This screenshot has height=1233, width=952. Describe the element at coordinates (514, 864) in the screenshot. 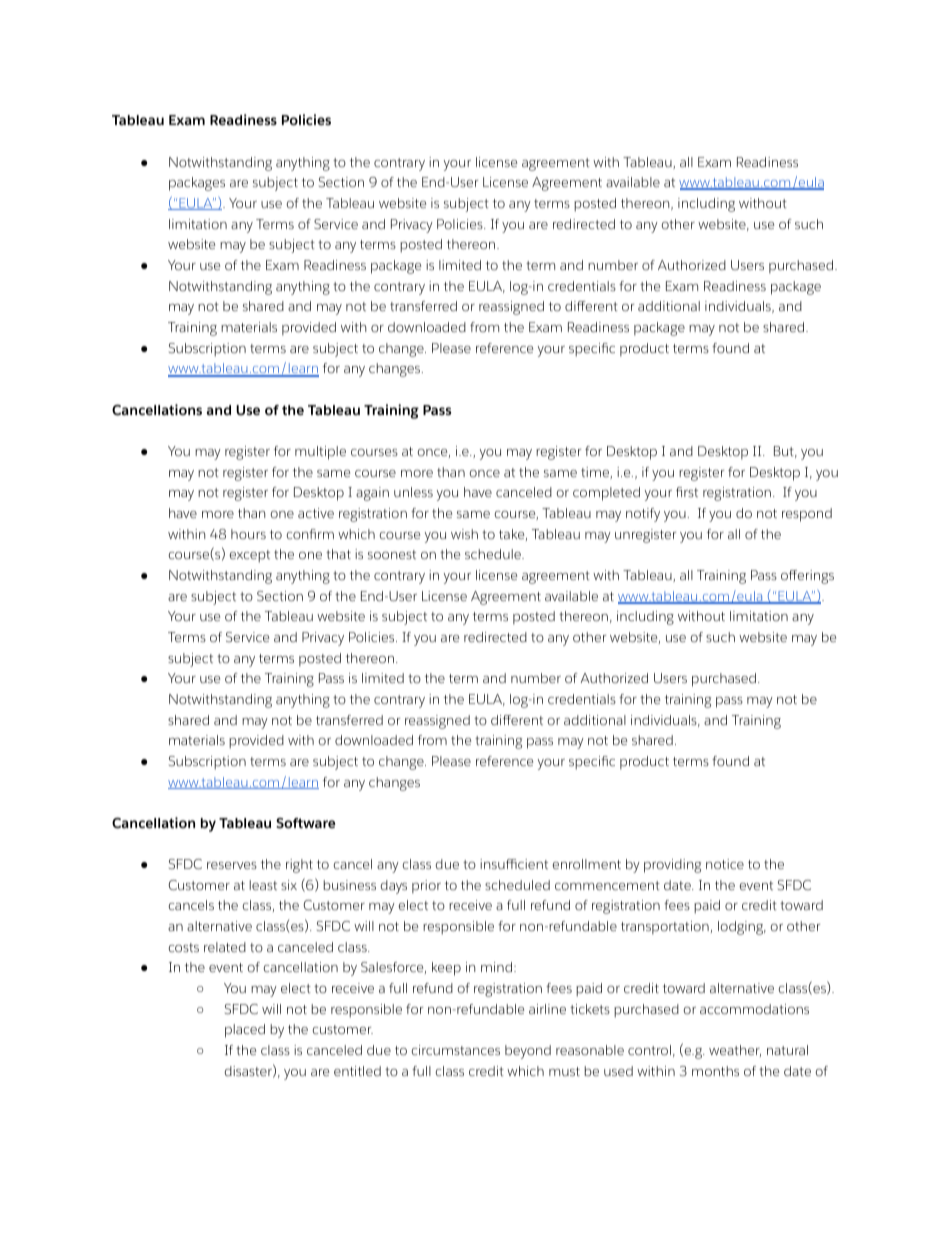

I see `insufficient` at that location.
